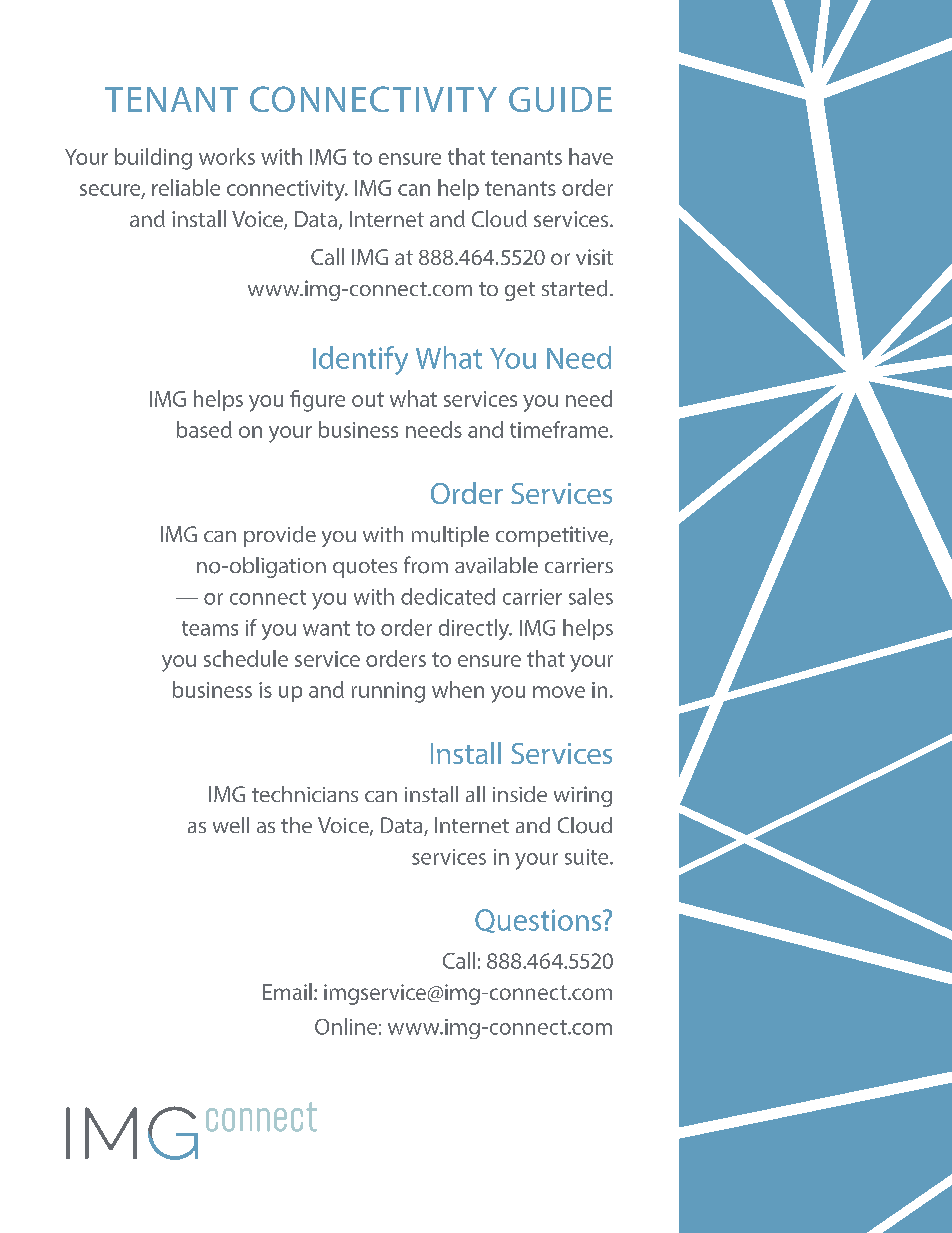  Describe the element at coordinates (296, 825) in the image. I see `the` at that location.
